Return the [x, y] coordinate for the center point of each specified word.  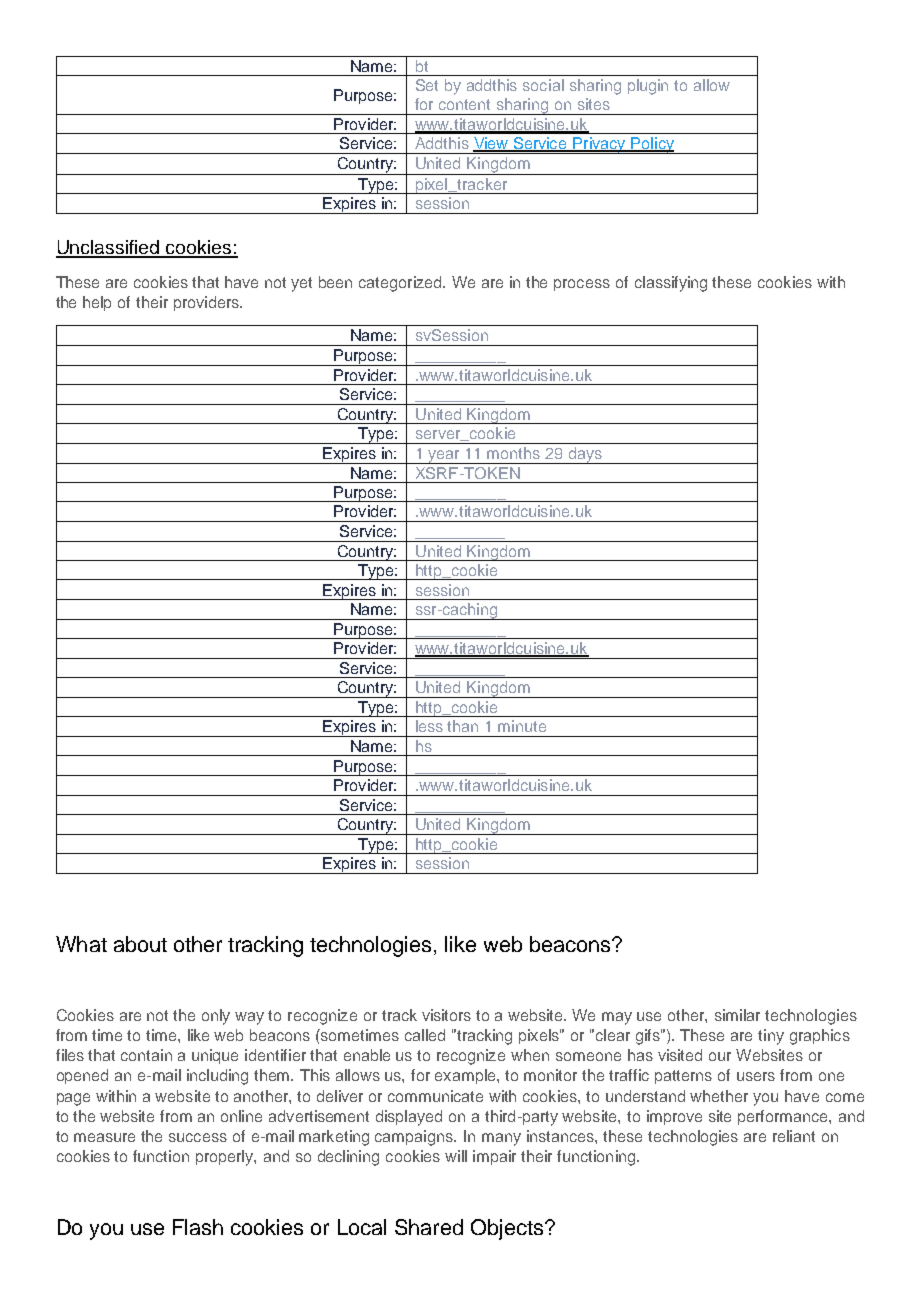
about [140, 944]
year [444, 457]
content [464, 104]
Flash [198, 1227]
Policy [652, 145]
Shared [429, 1227]
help [97, 303]
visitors [446, 1015]
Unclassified [109, 248]
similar [737, 1015]
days [585, 455]
